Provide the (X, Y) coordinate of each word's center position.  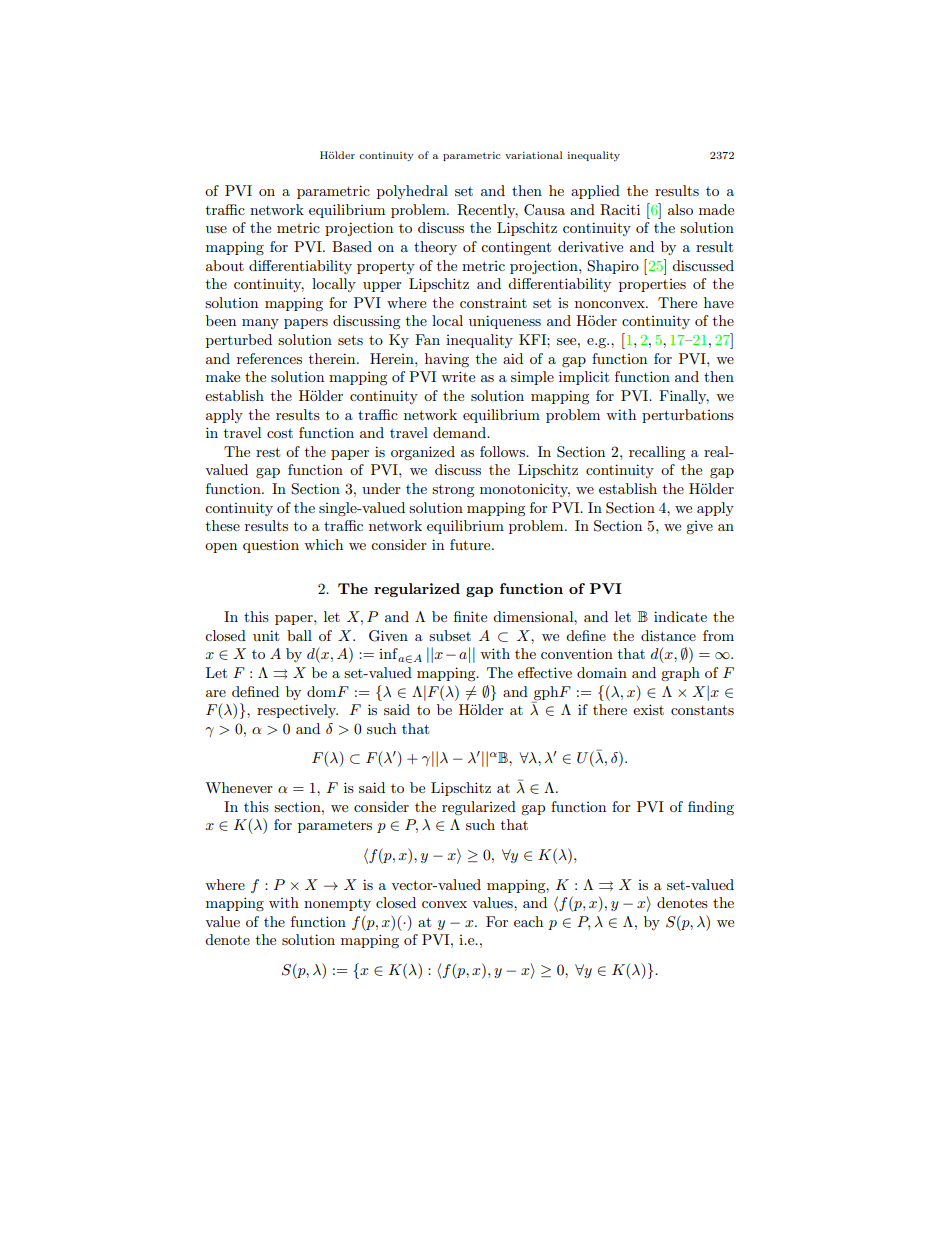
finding (711, 808)
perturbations (688, 416)
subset (450, 635)
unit (266, 635)
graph (680, 674)
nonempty (337, 905)
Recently (487, 211)
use (216, 229)
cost (280, 433)
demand (461, 432)
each (528, 921)
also (680, 209)
